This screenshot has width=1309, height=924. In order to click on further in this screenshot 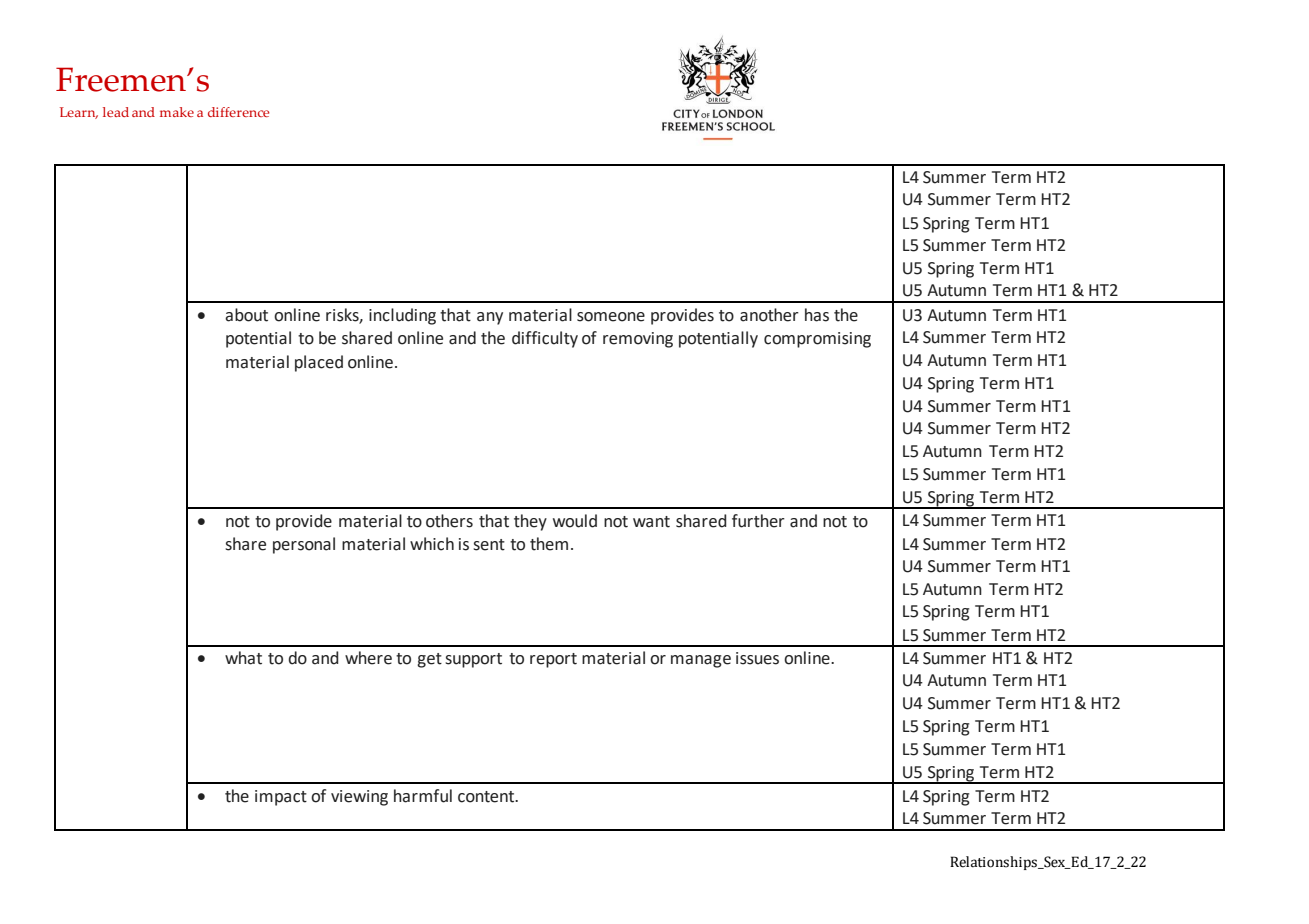, I will do `click(758, 521)`.
